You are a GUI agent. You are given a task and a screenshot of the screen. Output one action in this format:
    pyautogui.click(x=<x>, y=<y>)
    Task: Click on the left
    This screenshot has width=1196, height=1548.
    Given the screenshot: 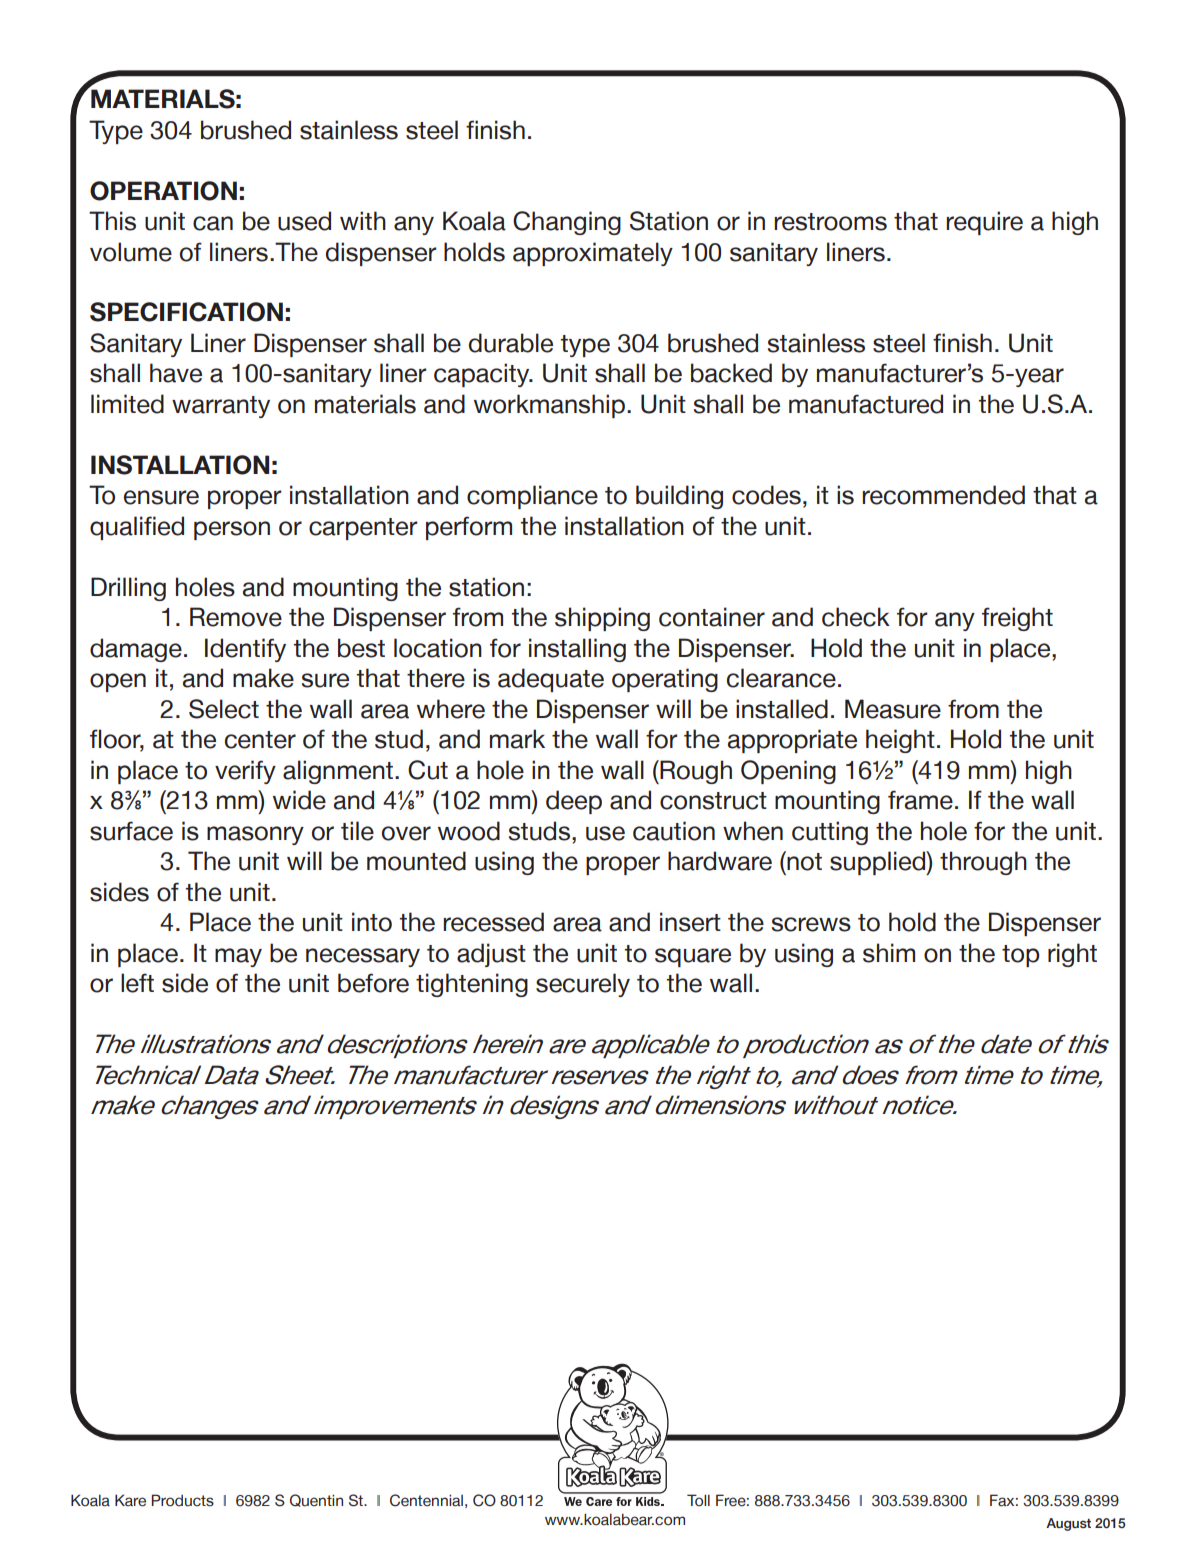 What is the action you would take?
    pyautogui.click(x=137, y=983)
